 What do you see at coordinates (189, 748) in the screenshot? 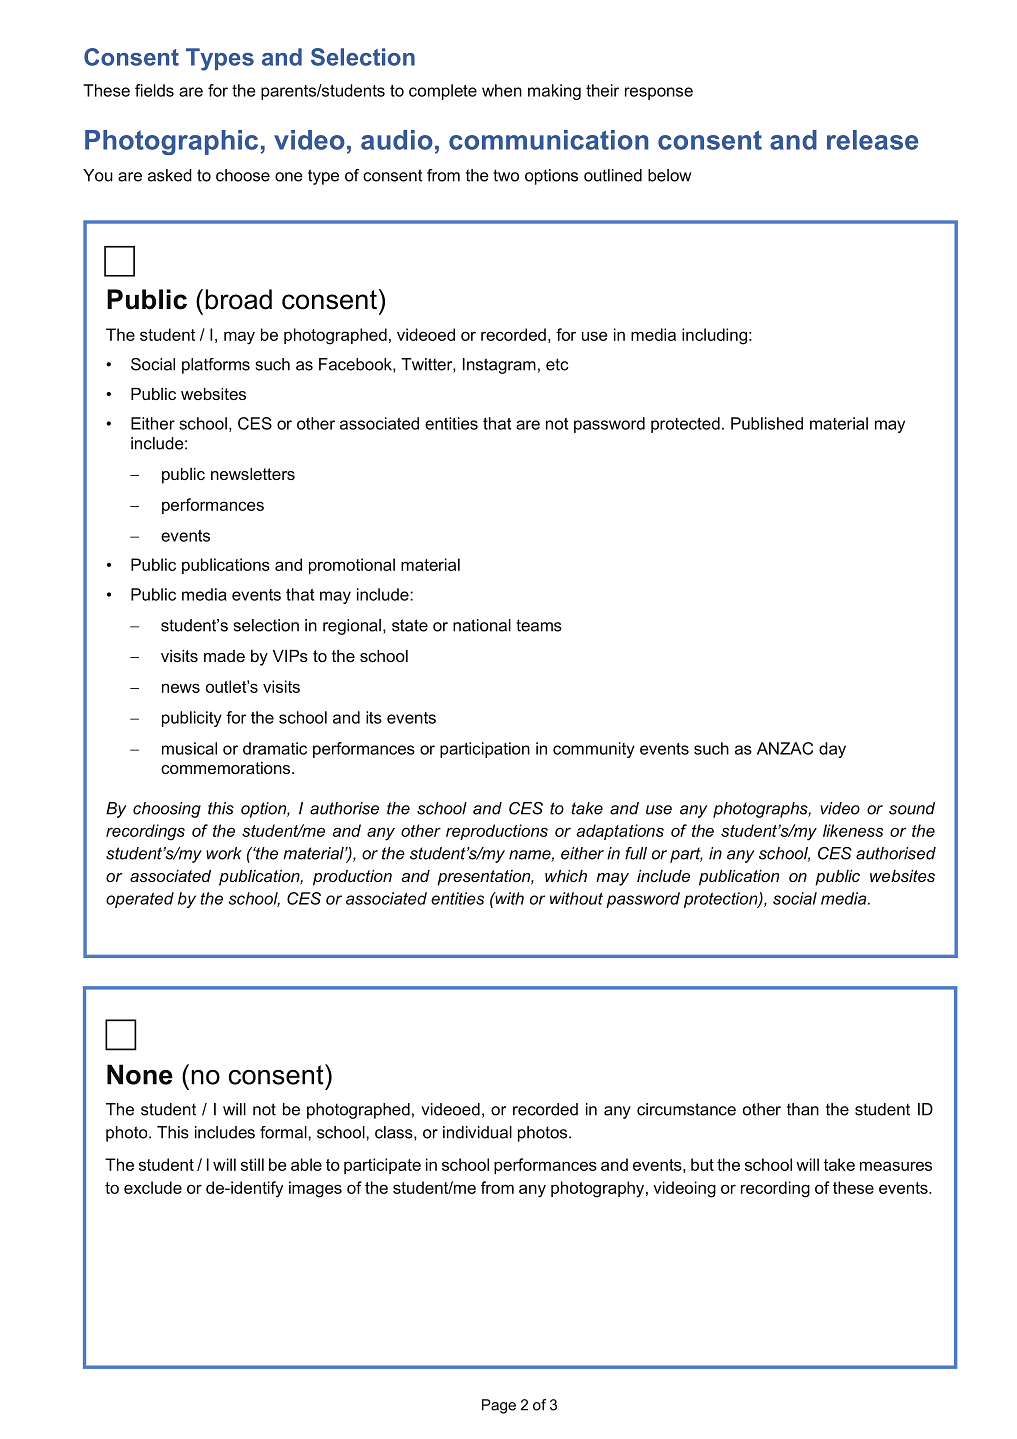
I see `musical` at bounding box center [189, 748].
